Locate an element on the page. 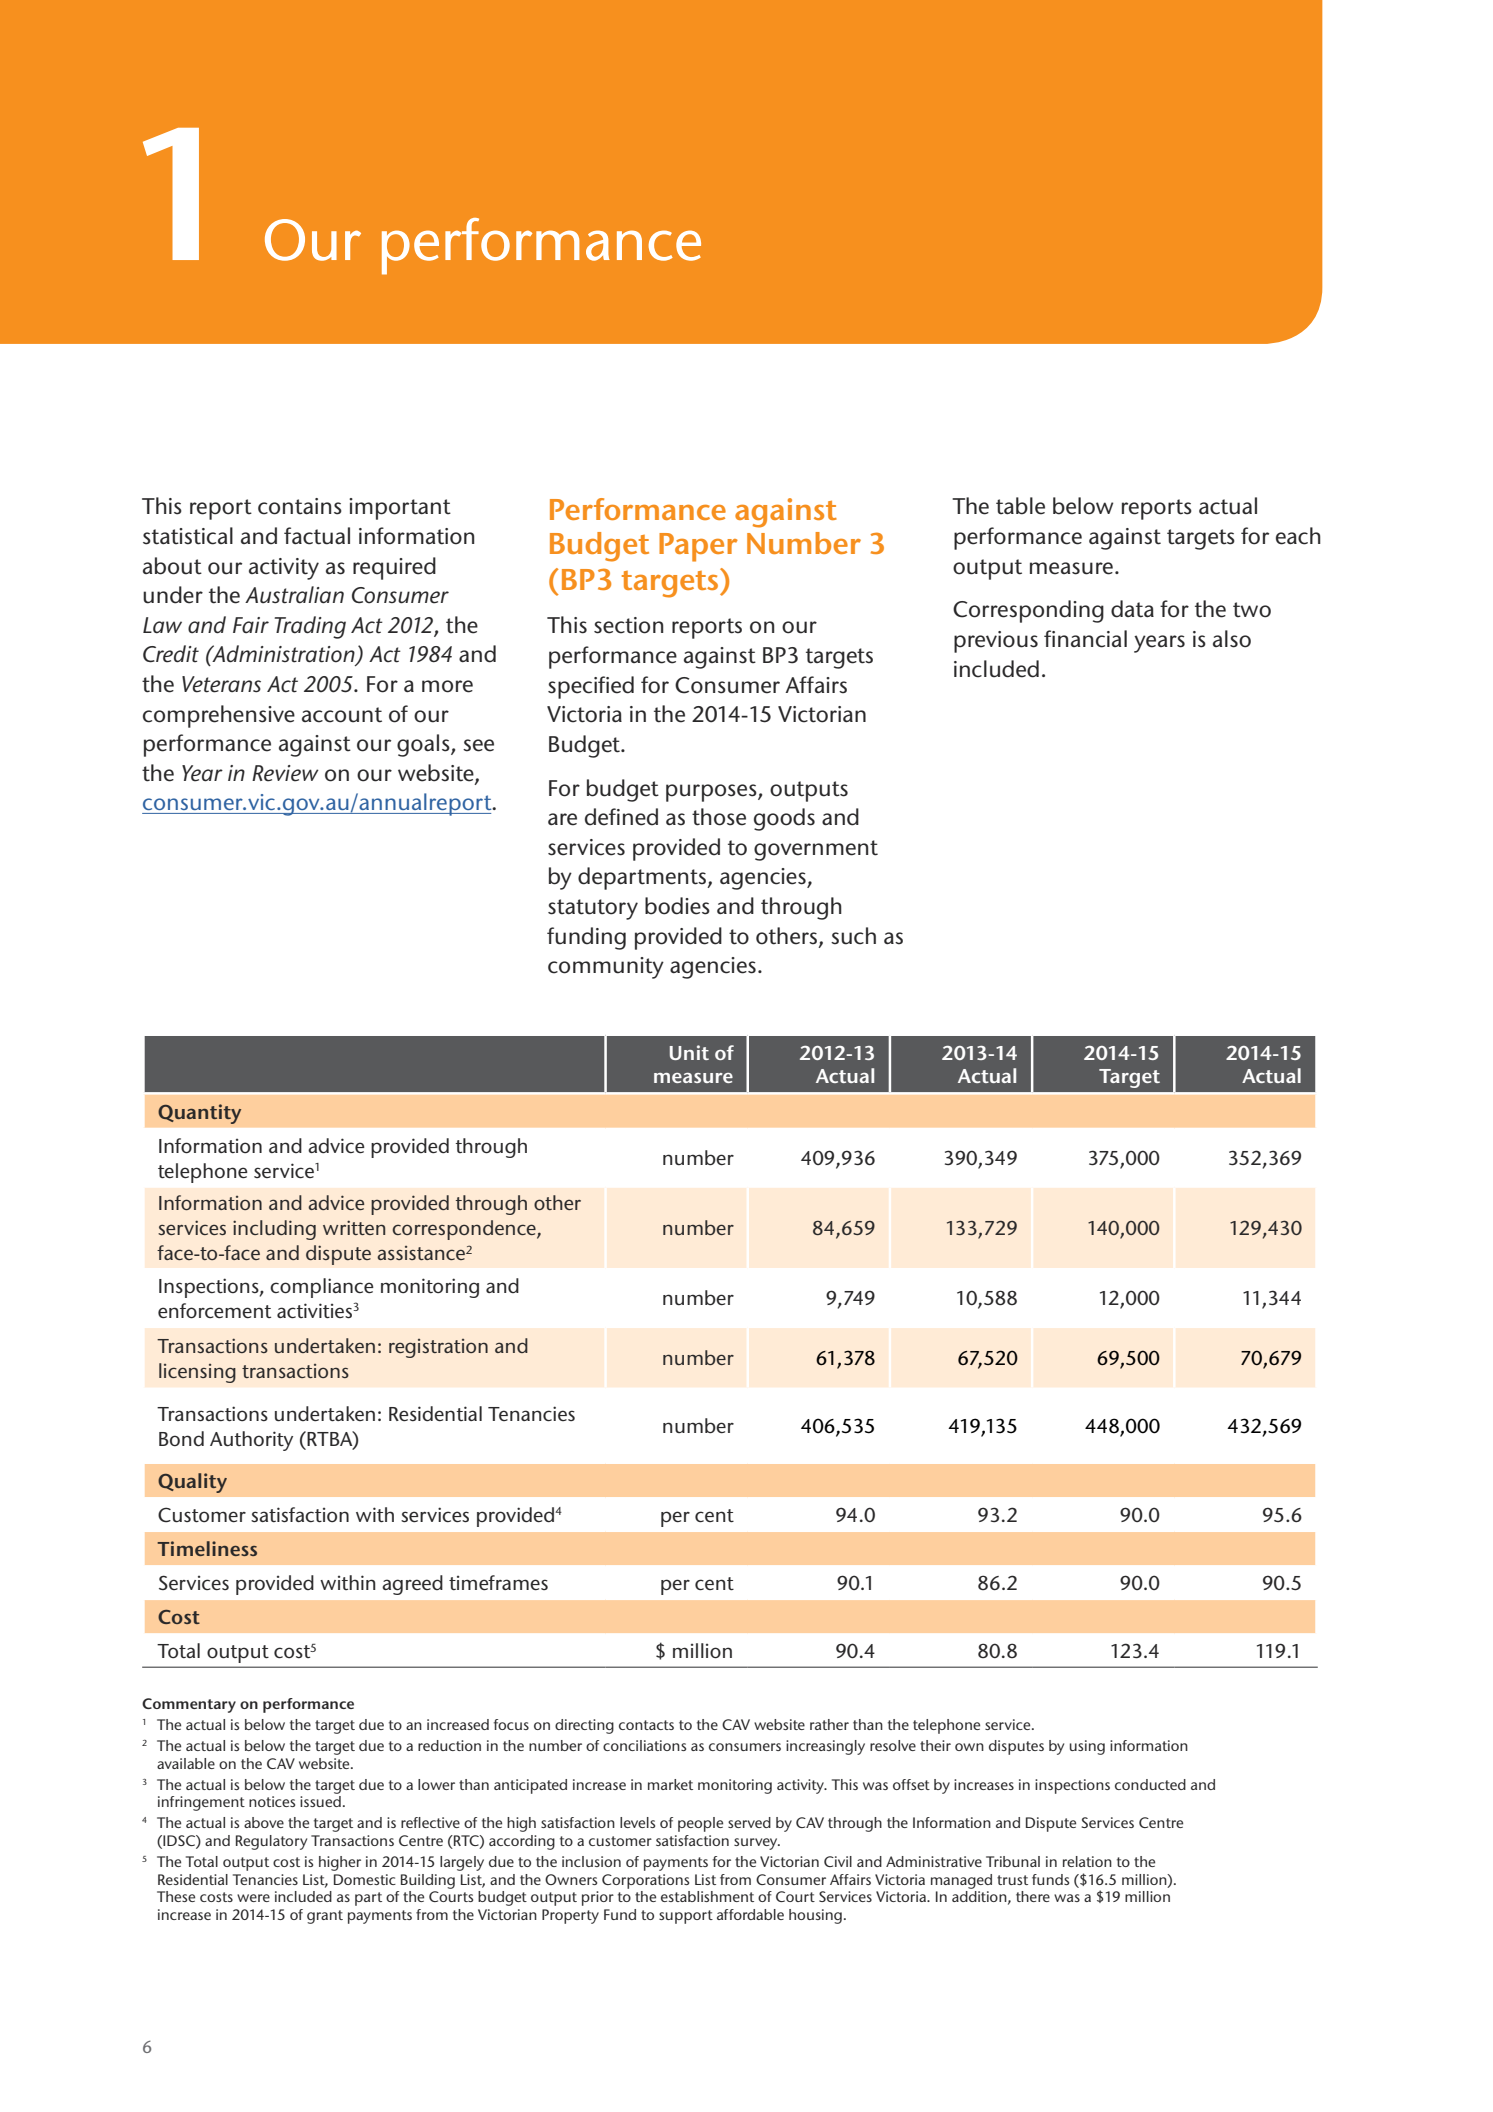 Image resolution: width=1493 pixels, height=2112 pixels. Quantity is located at coordinates (199, 1114).
